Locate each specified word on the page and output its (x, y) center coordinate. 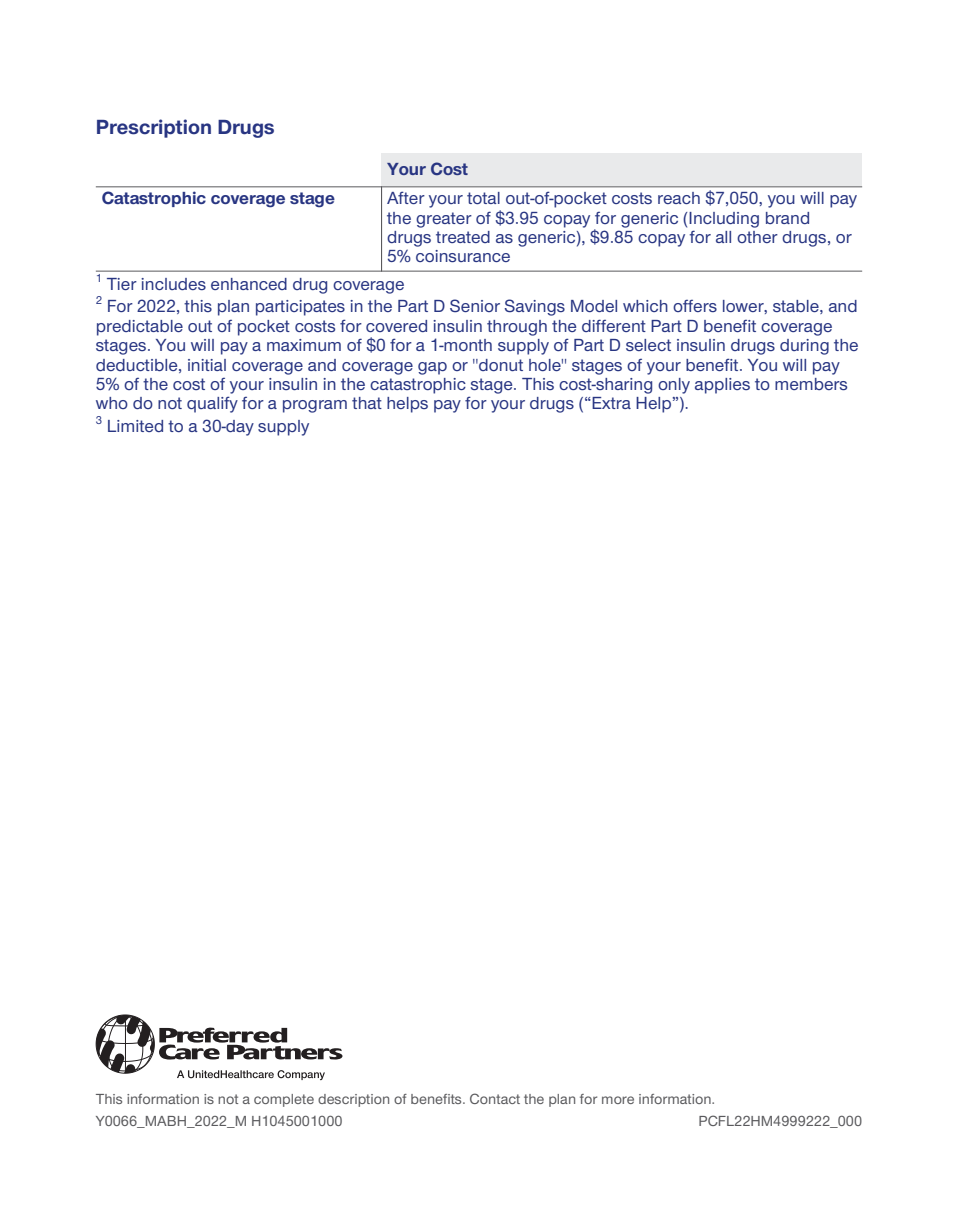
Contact (495, 1098)
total (483, 198)
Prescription (154, 128)
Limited (135, 426)
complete (284, 1100)
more (618, 1100)
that (367, 403)
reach (679, 198)
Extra (611, 403)
